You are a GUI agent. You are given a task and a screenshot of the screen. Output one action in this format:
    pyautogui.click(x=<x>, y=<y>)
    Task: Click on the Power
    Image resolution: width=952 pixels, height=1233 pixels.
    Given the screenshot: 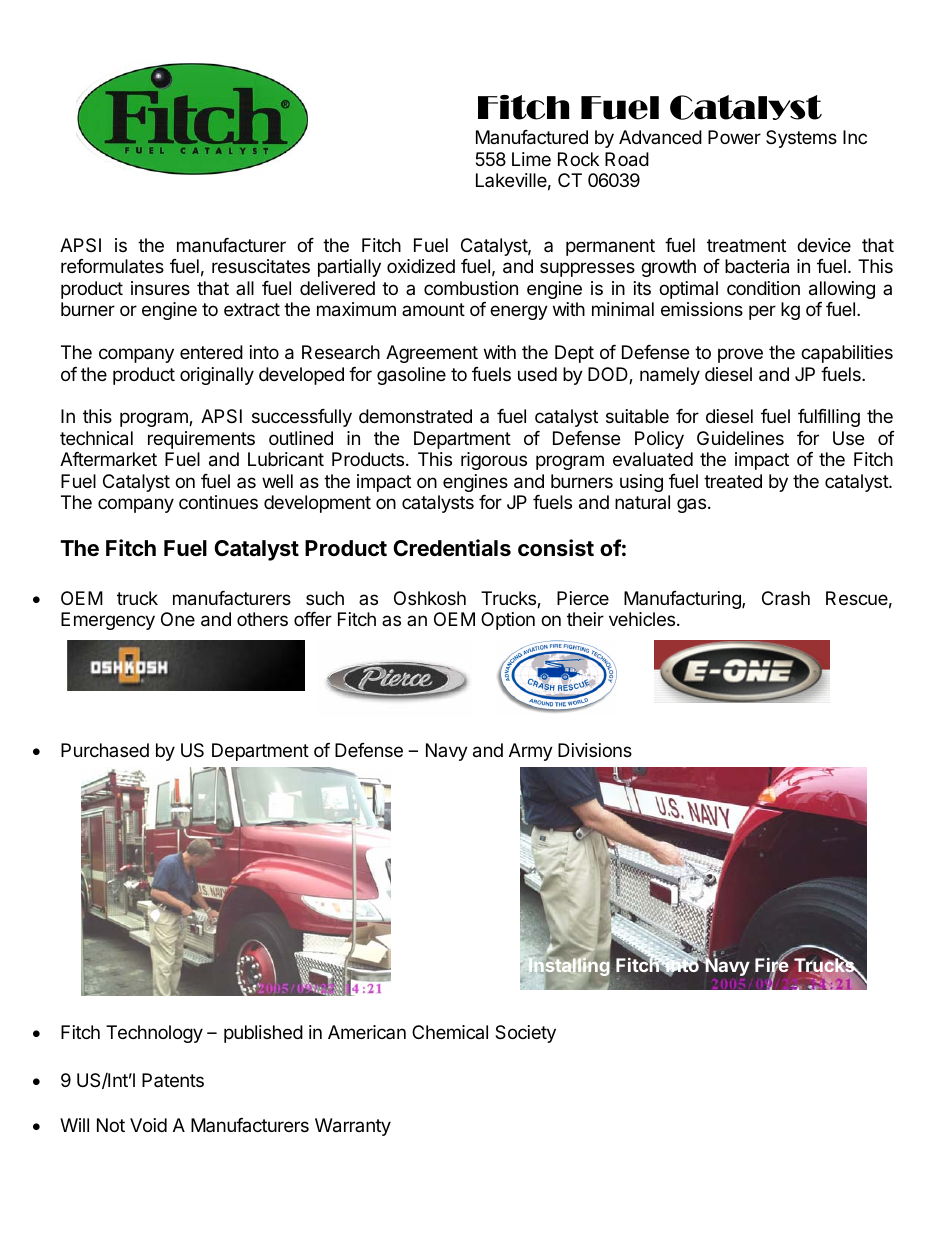 What is the action you would take?
    pyautogui.click(x=734, y=137)
